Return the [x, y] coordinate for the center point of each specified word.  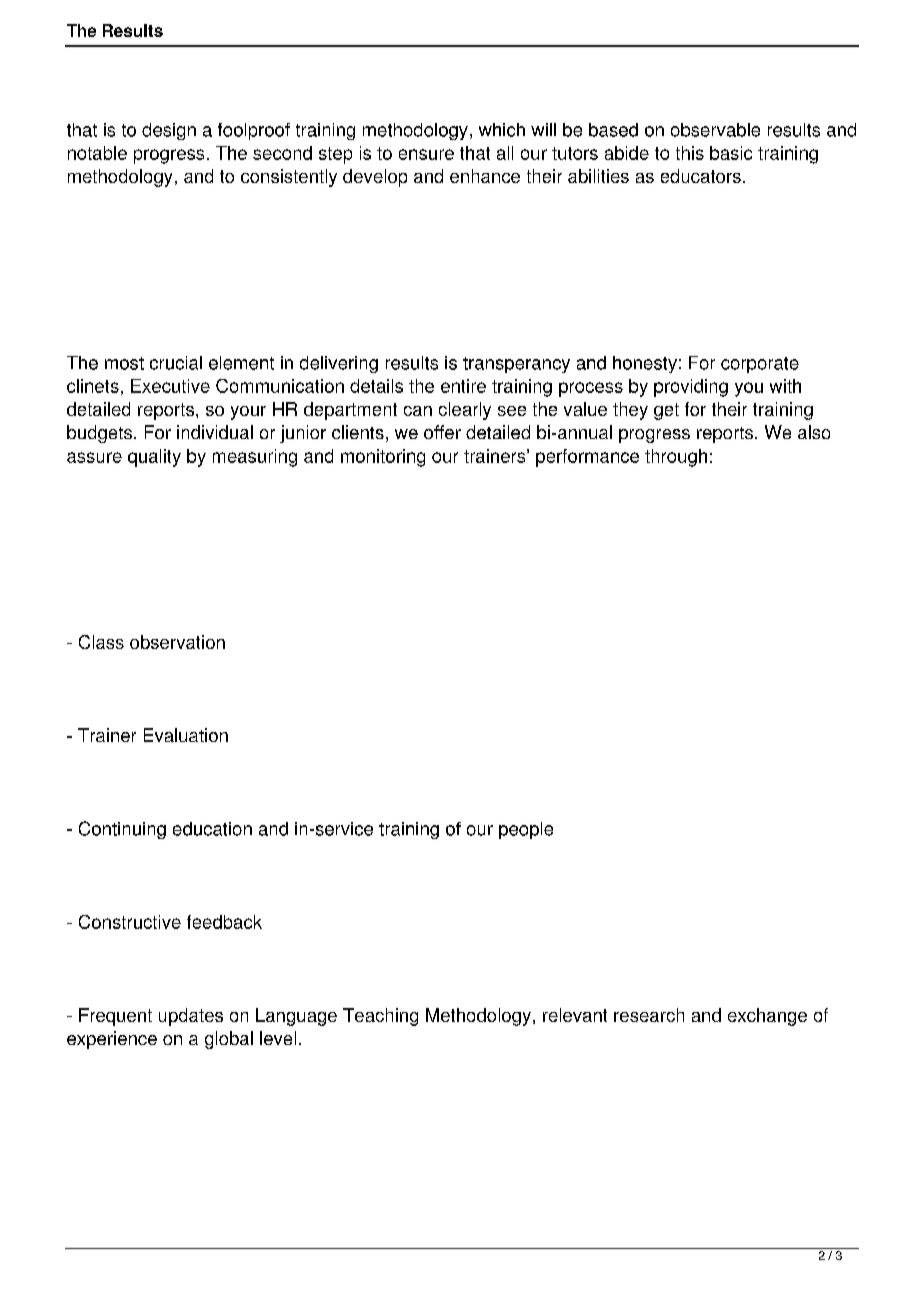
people [526, 830]
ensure [426, 154]
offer [442, 432]
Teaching [380, 1017]
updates [191, 1017]
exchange [767, 1017]
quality [154, 458]
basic [731, 153]
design [169, 131]
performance [587, 458]
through [676, 458]
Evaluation [186, 735]
